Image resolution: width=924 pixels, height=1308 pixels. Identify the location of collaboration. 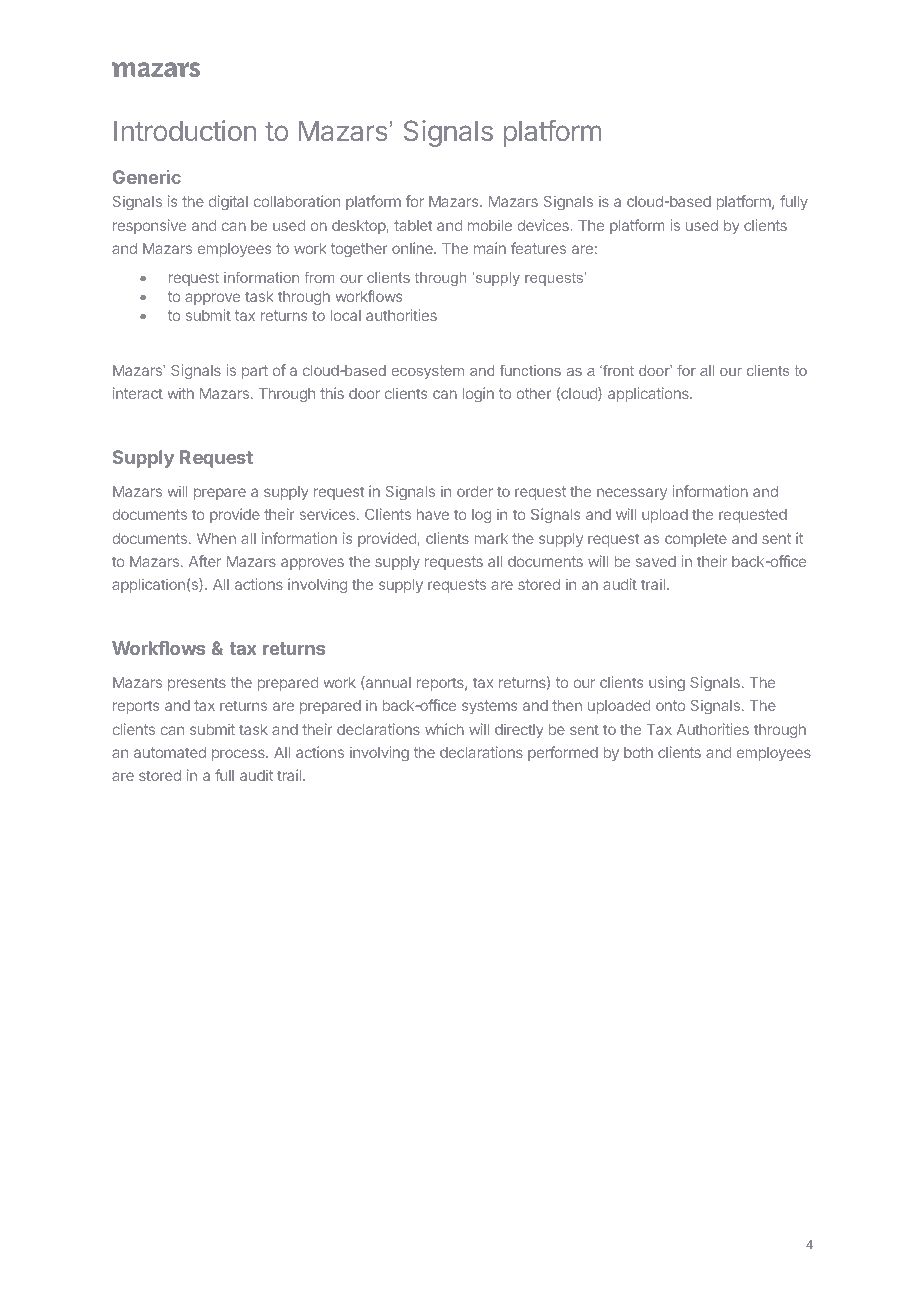
(297, 201).
